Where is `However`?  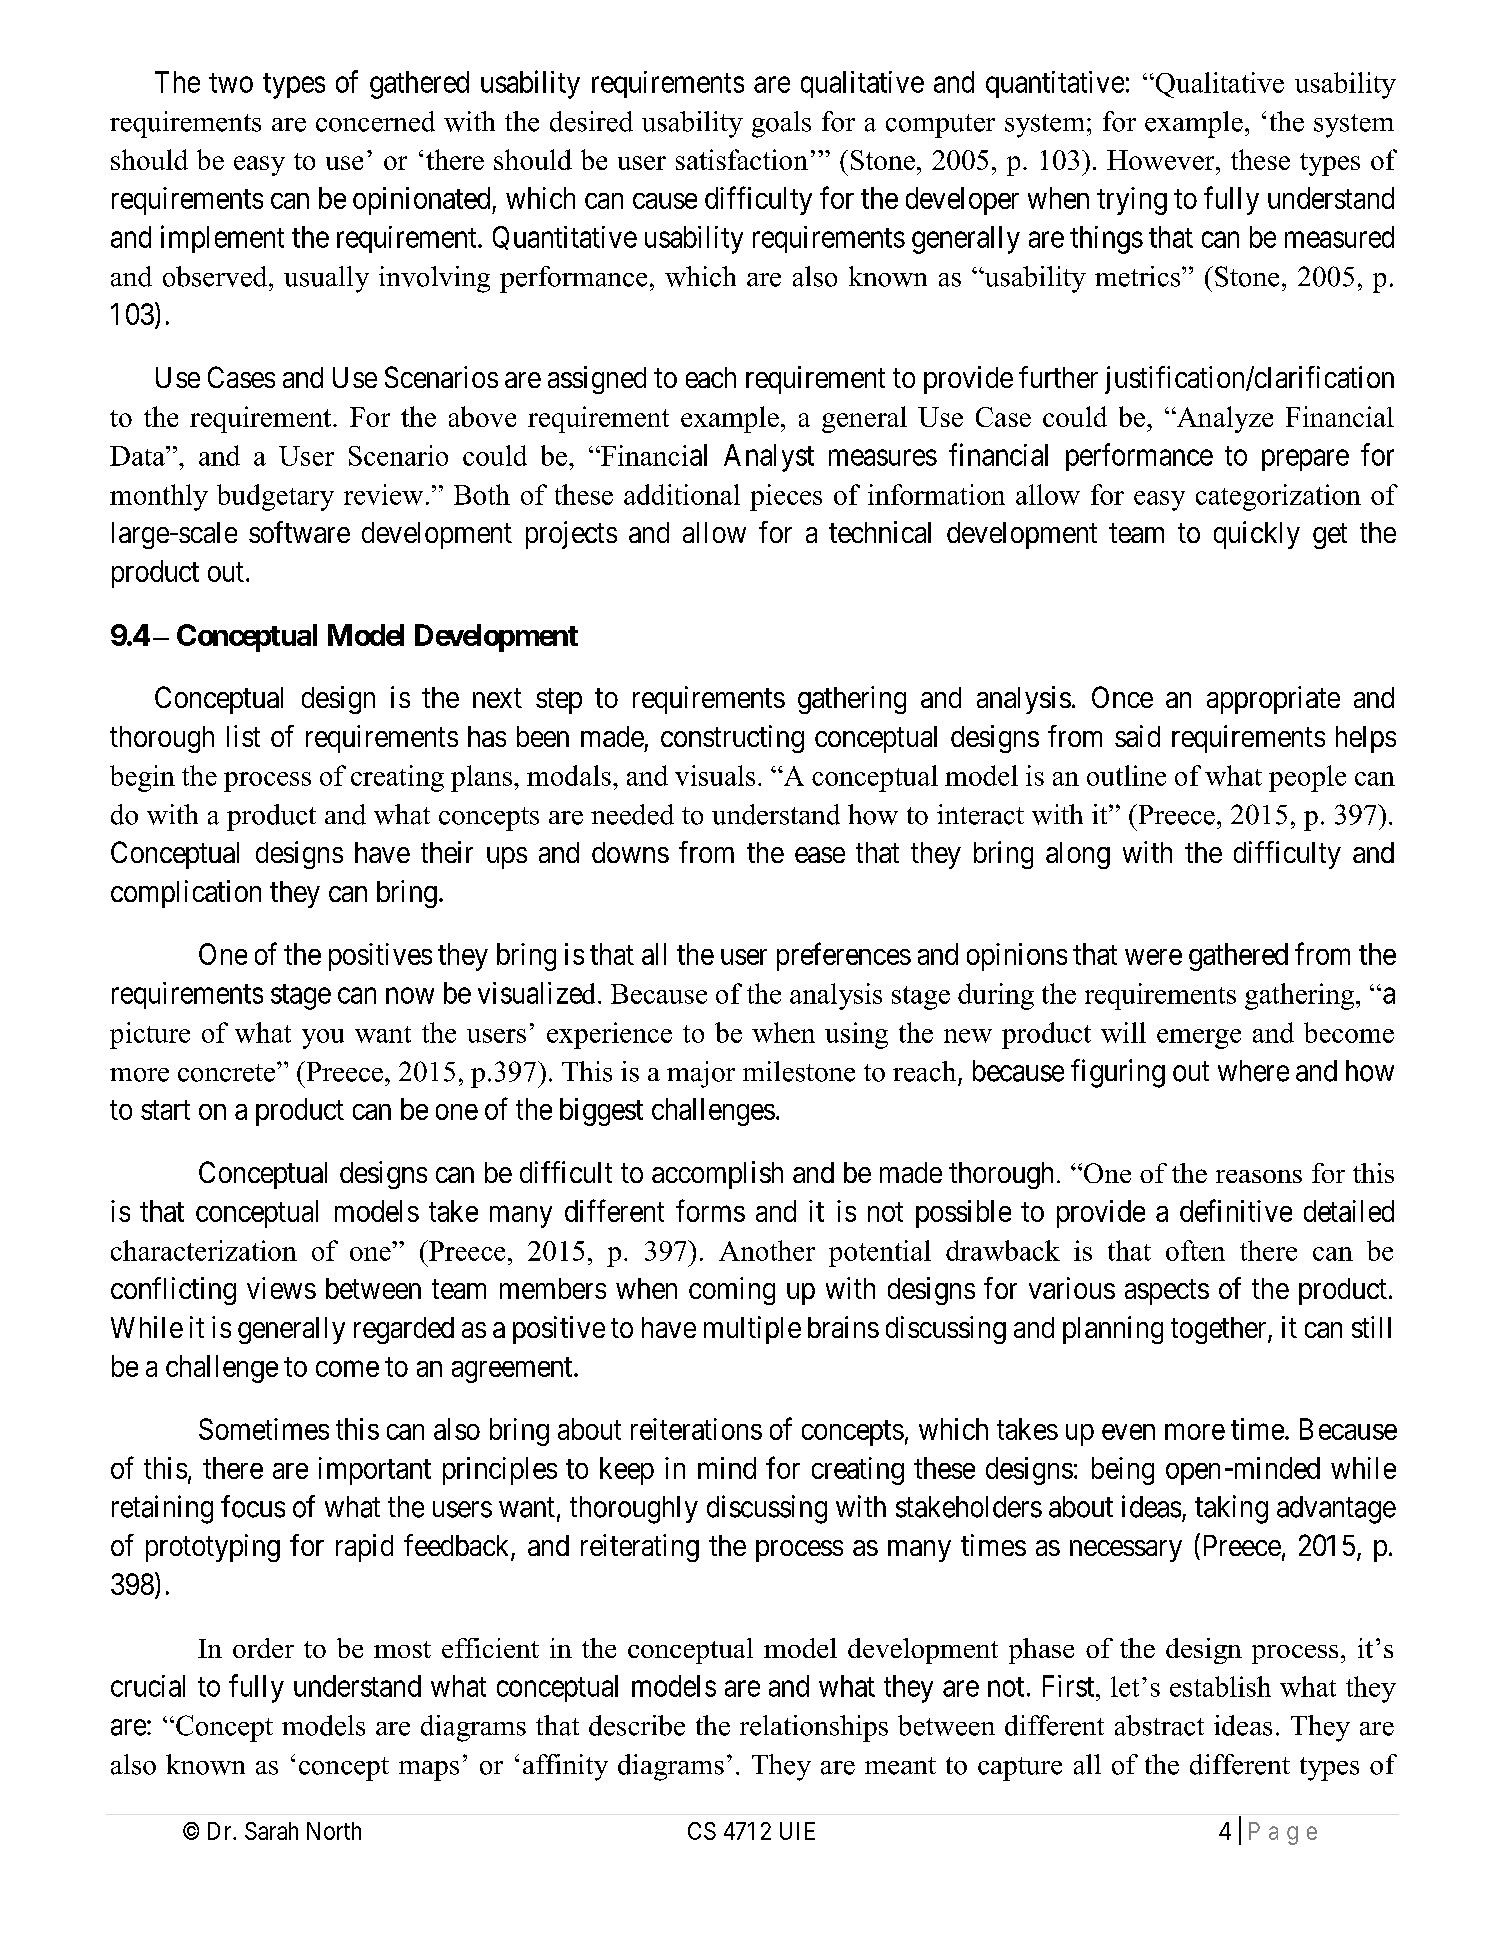
However is located at coordinates (1162, 160).
